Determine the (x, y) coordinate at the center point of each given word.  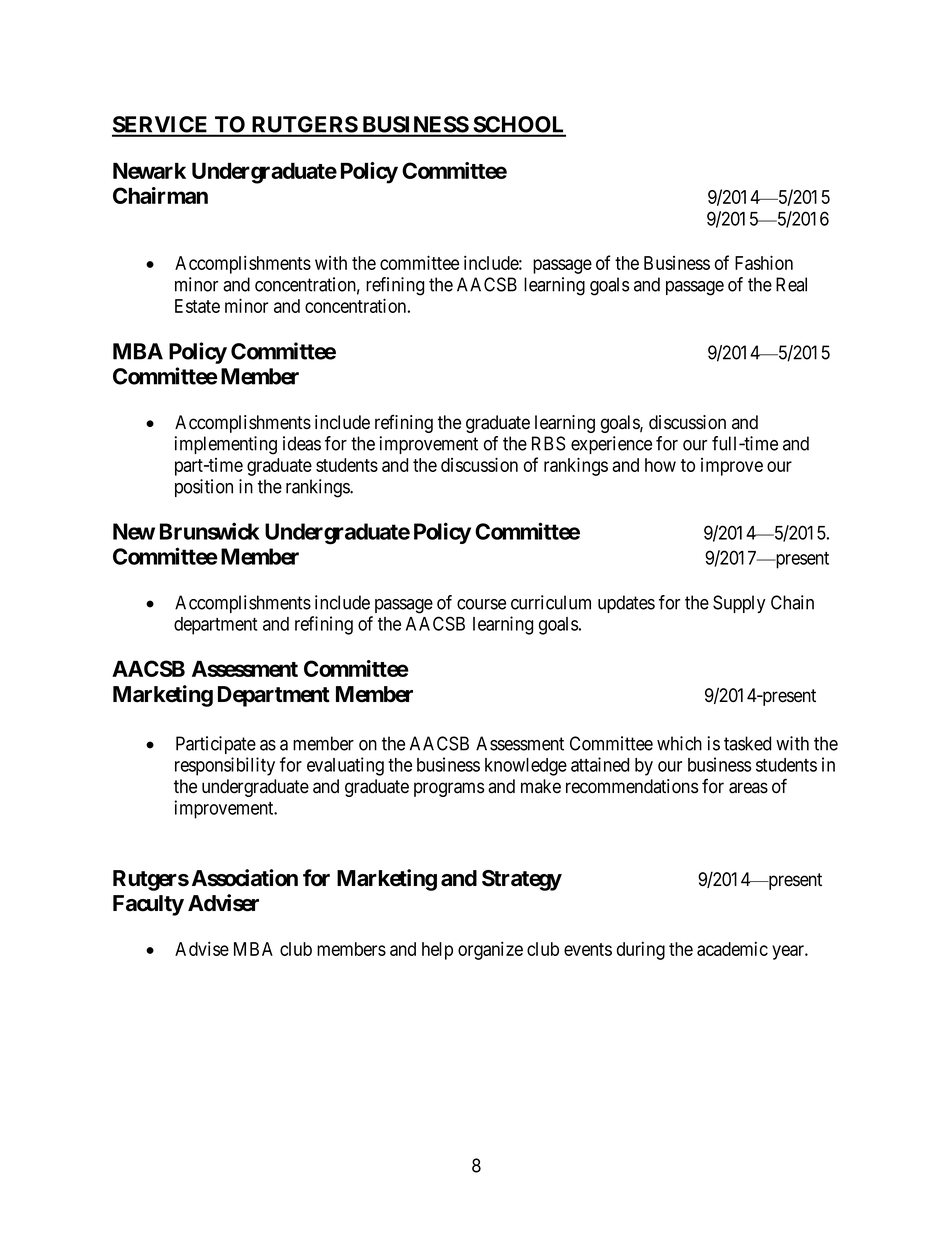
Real (791, 284)
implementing (226, 445)
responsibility (225, 766)
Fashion (764, 262)
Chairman (160, 195)
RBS (549, 443)
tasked (747, 743)
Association (245, 878)
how (660, 465)
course (481, 604)
